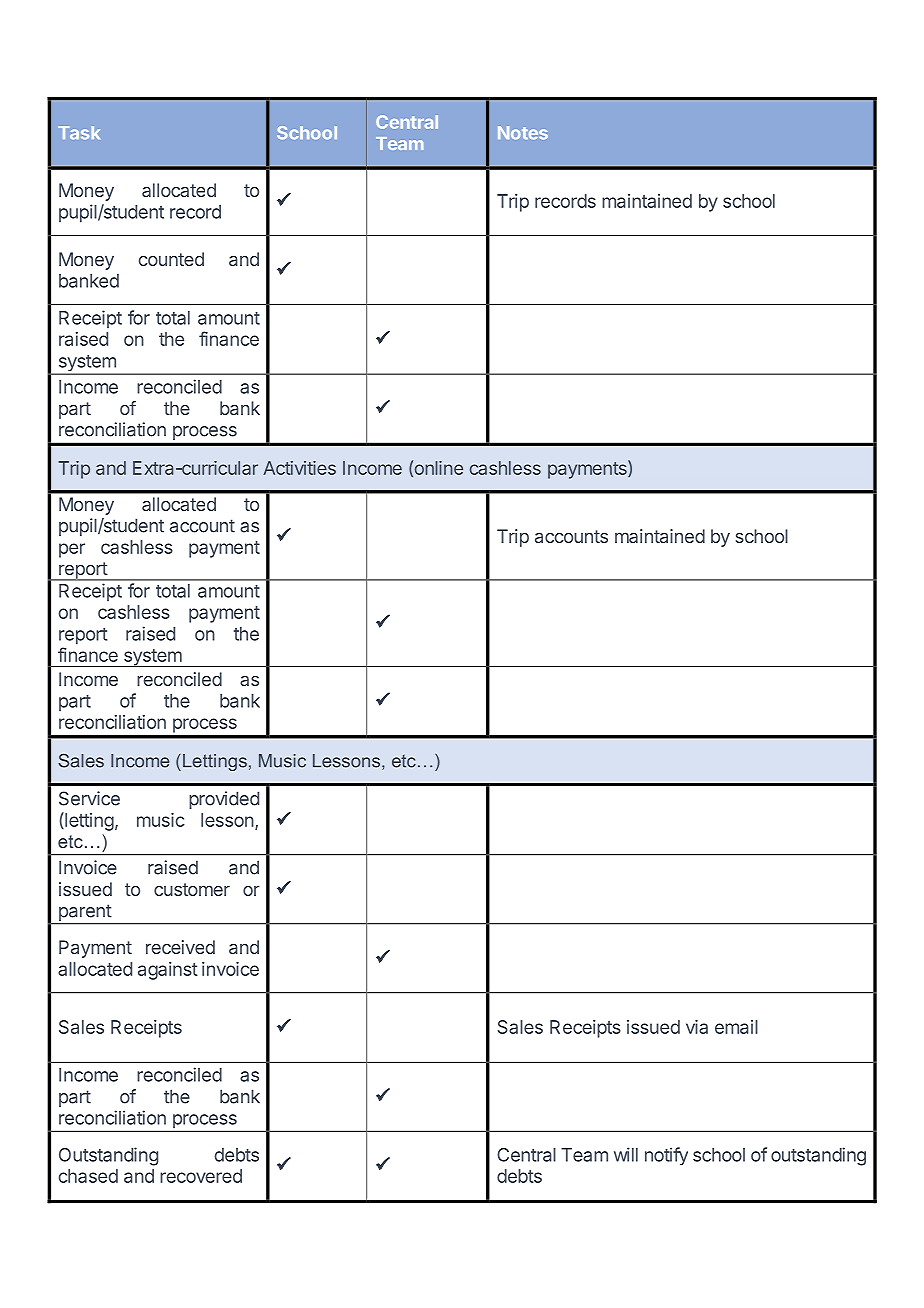 The image size is (924, 1308). What do you see at coordinates (523, 133) in the screenshot?
I see `Notes` at bounding box center [523, 133].
